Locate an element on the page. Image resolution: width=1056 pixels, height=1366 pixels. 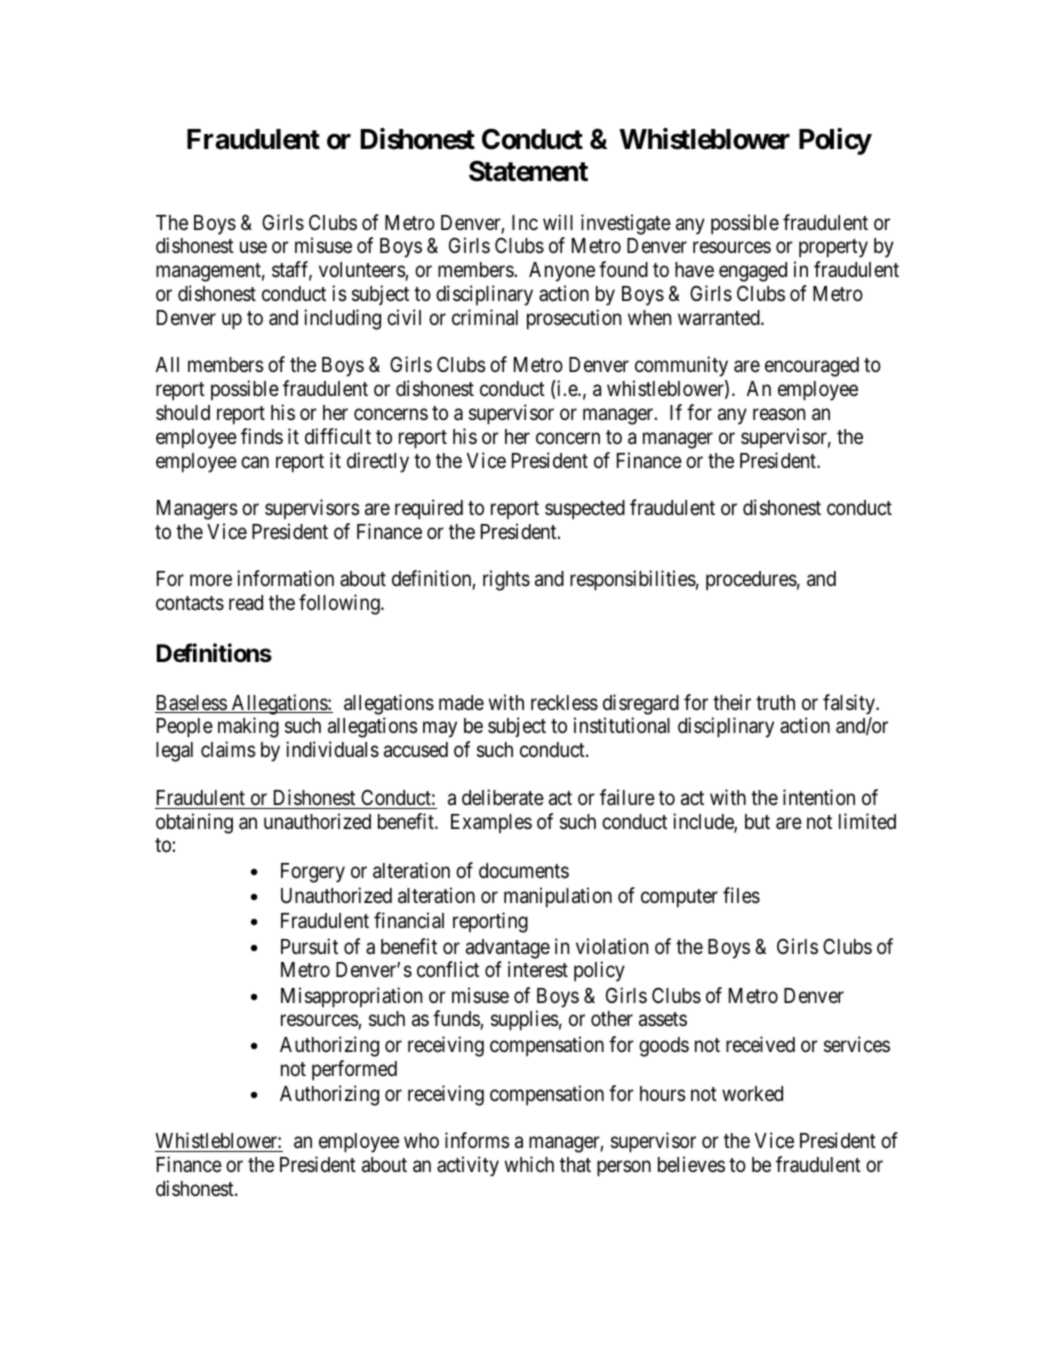
reckless is located at coordinates (564, 703).
